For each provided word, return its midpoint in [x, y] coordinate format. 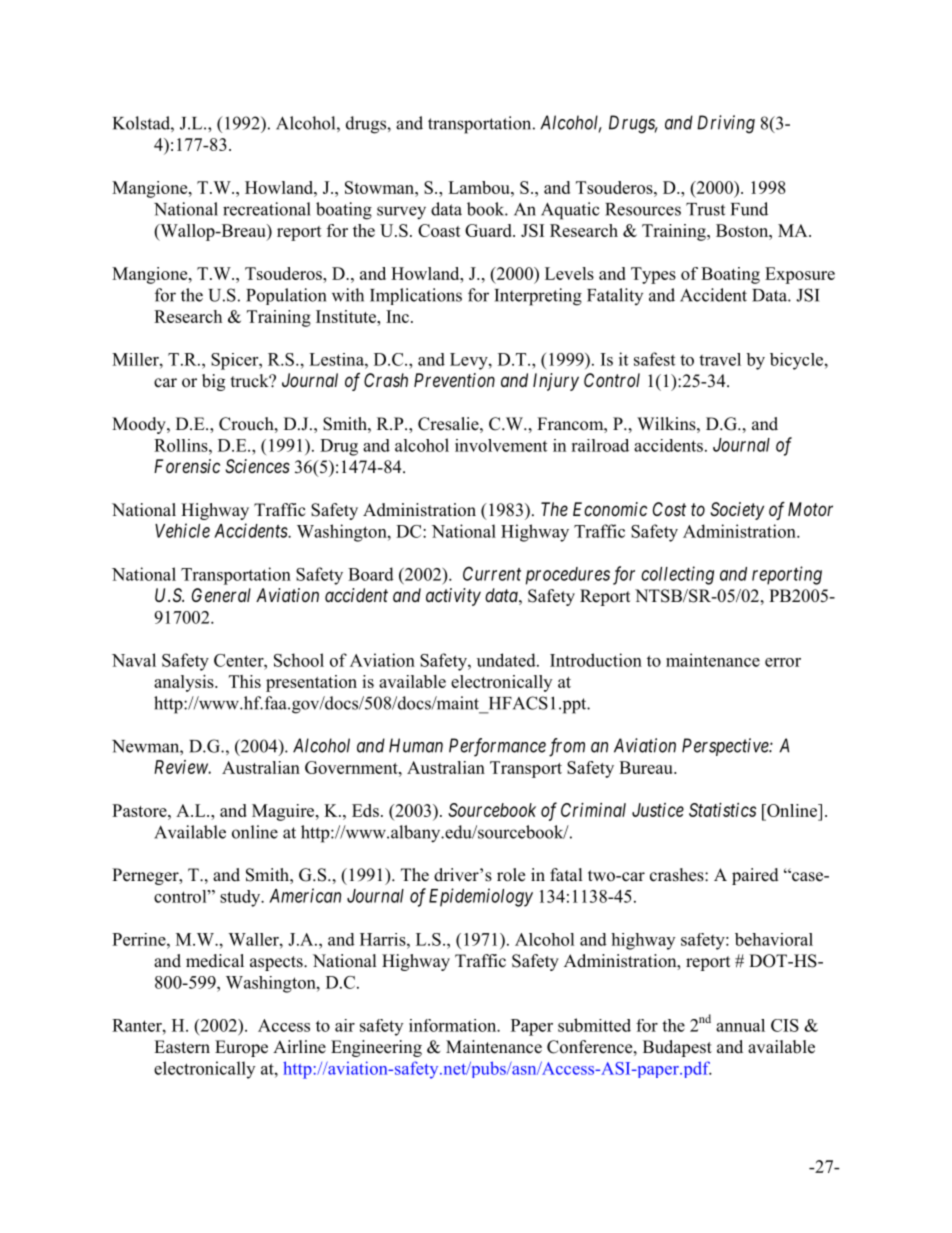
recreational [267, 209]
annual [740, 1025]
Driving [726, 124]
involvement [501, 445]
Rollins [182, 445]
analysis [185, 683]
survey [401, 213]
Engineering [376, 1048]
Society [737, 511]
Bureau [647, 767]
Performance [497, 747]
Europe [241, 1048]
